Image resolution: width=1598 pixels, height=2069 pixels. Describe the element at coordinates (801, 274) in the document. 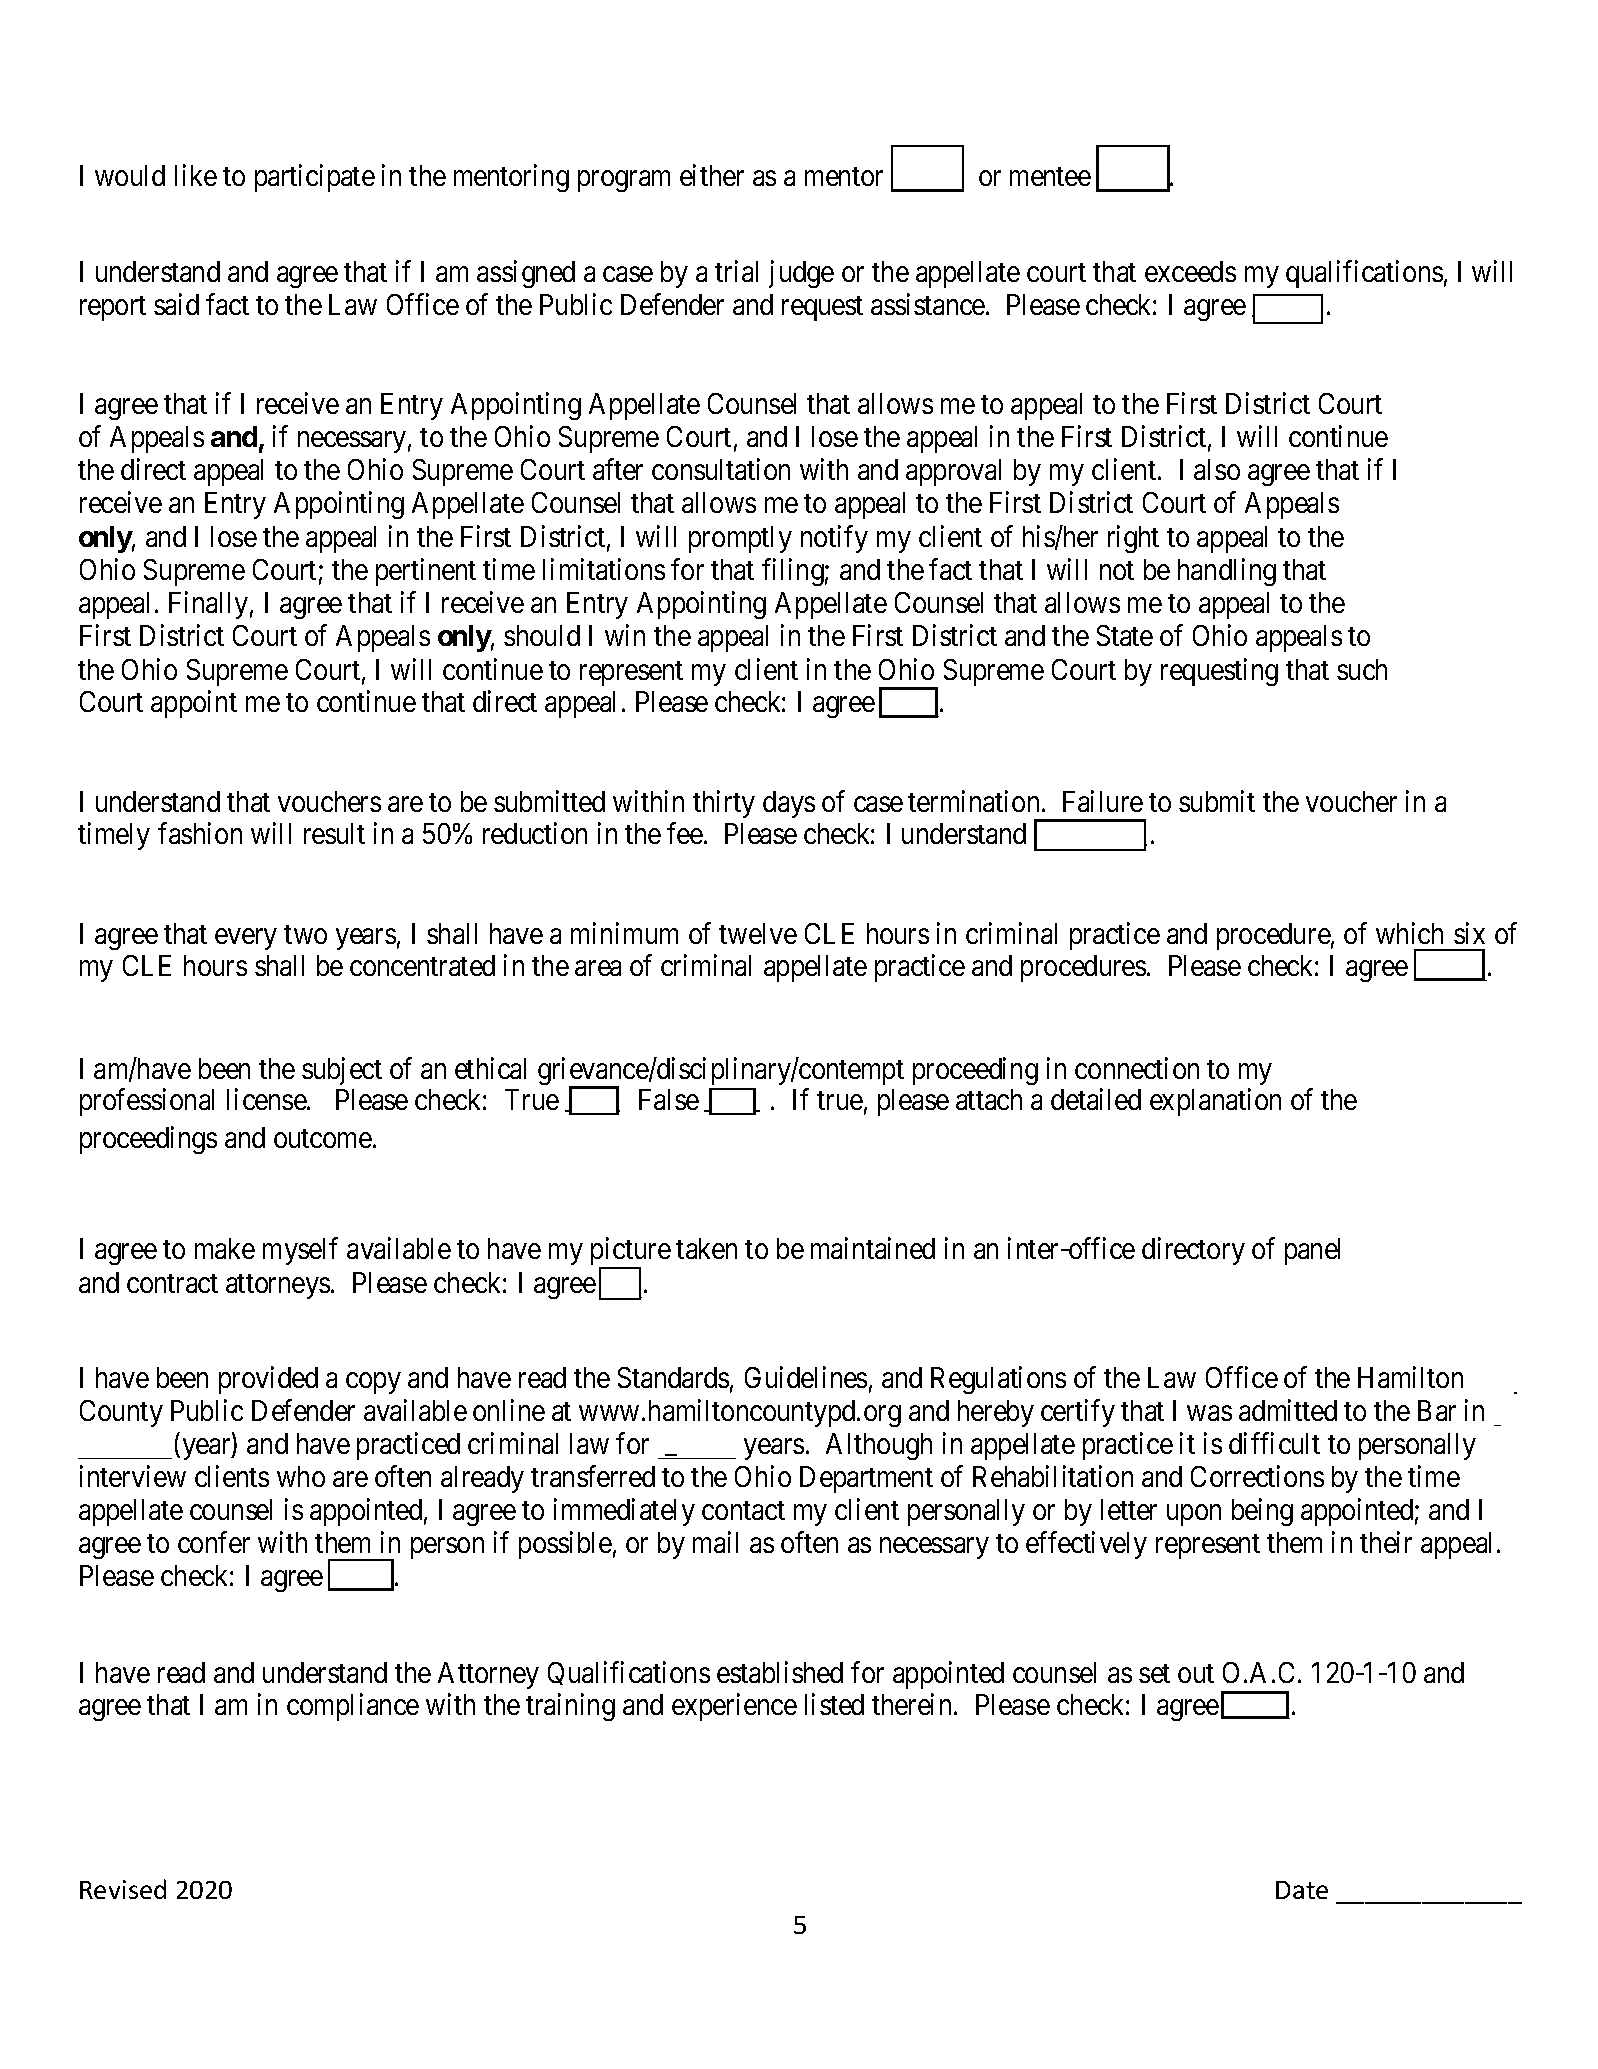

I see `judge` at that location.
